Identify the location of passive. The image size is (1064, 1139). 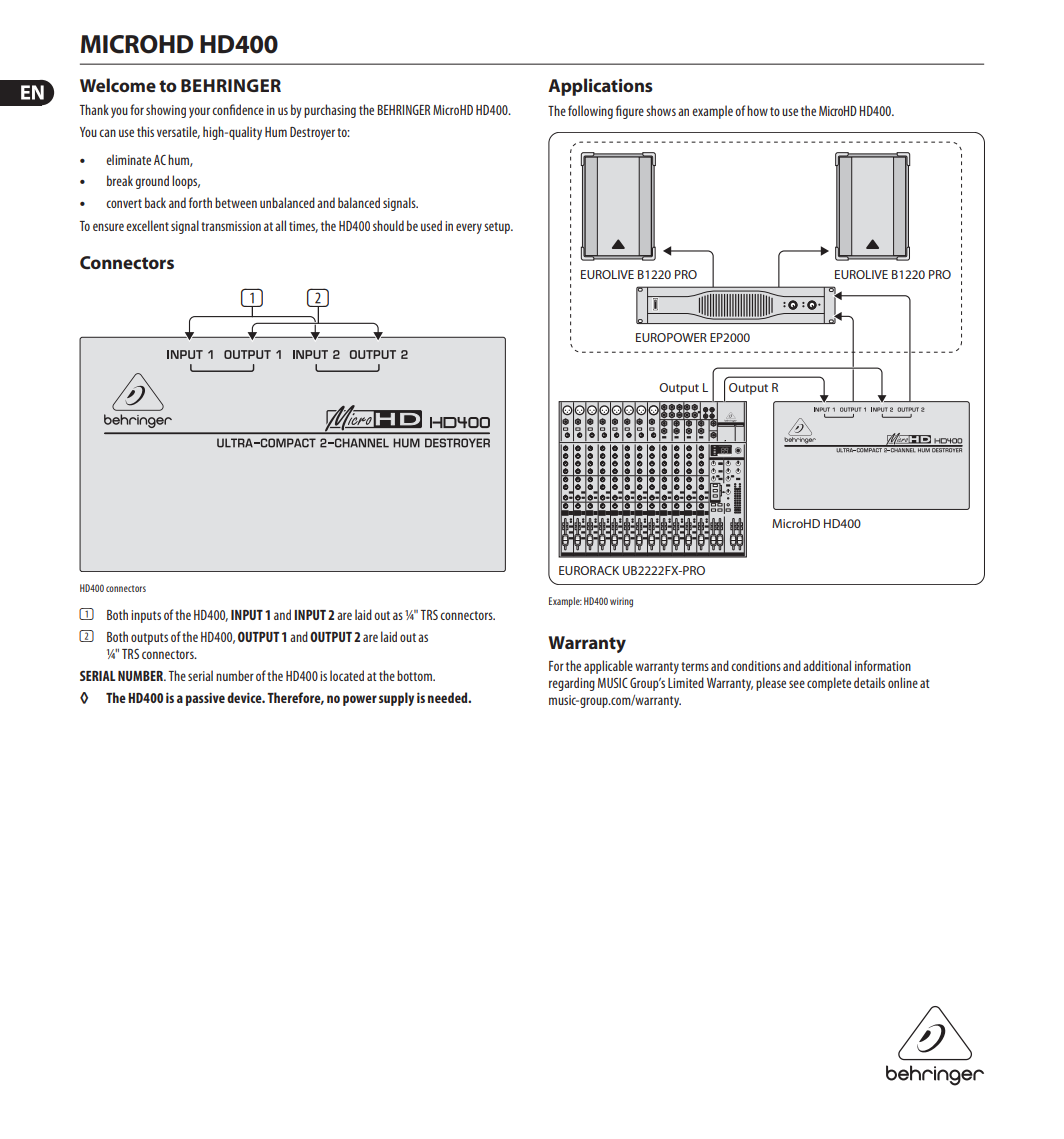
(205, 699).
